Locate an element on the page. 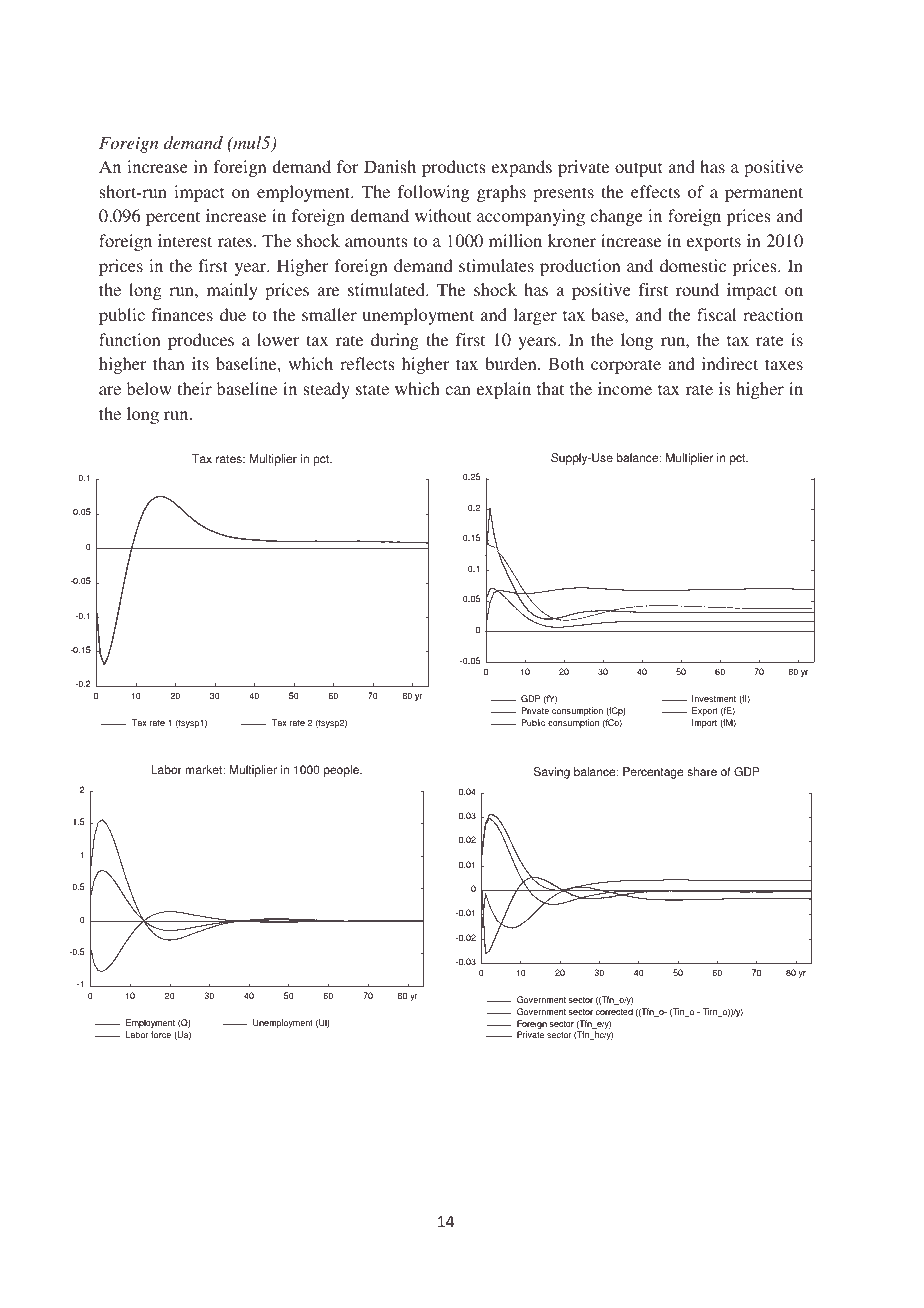  corrected is located at coordinates (614, 1011).
